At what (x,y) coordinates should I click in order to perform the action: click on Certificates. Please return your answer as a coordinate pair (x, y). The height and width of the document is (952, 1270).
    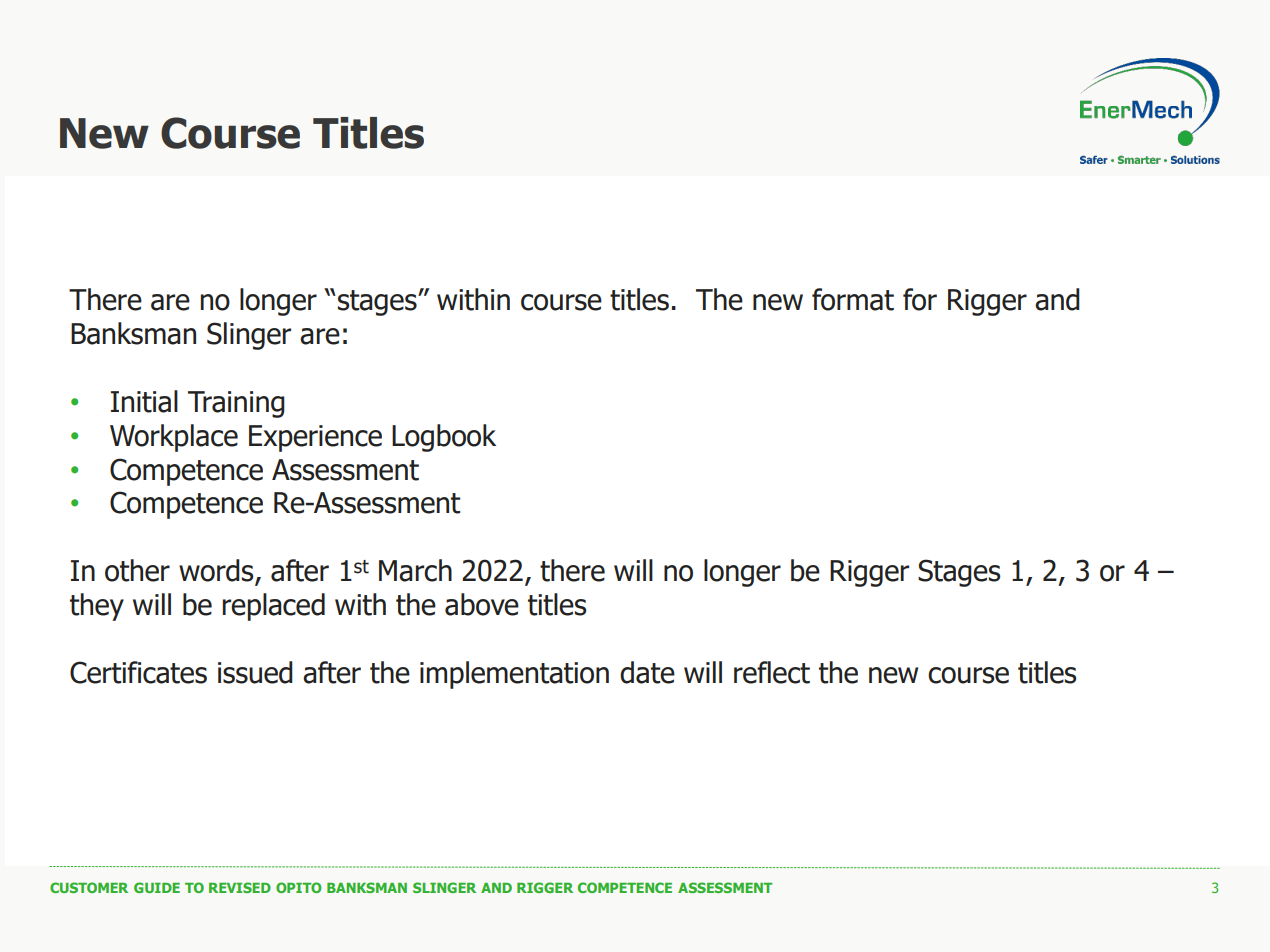
    Looking at the image, I should click on (138, 672).
